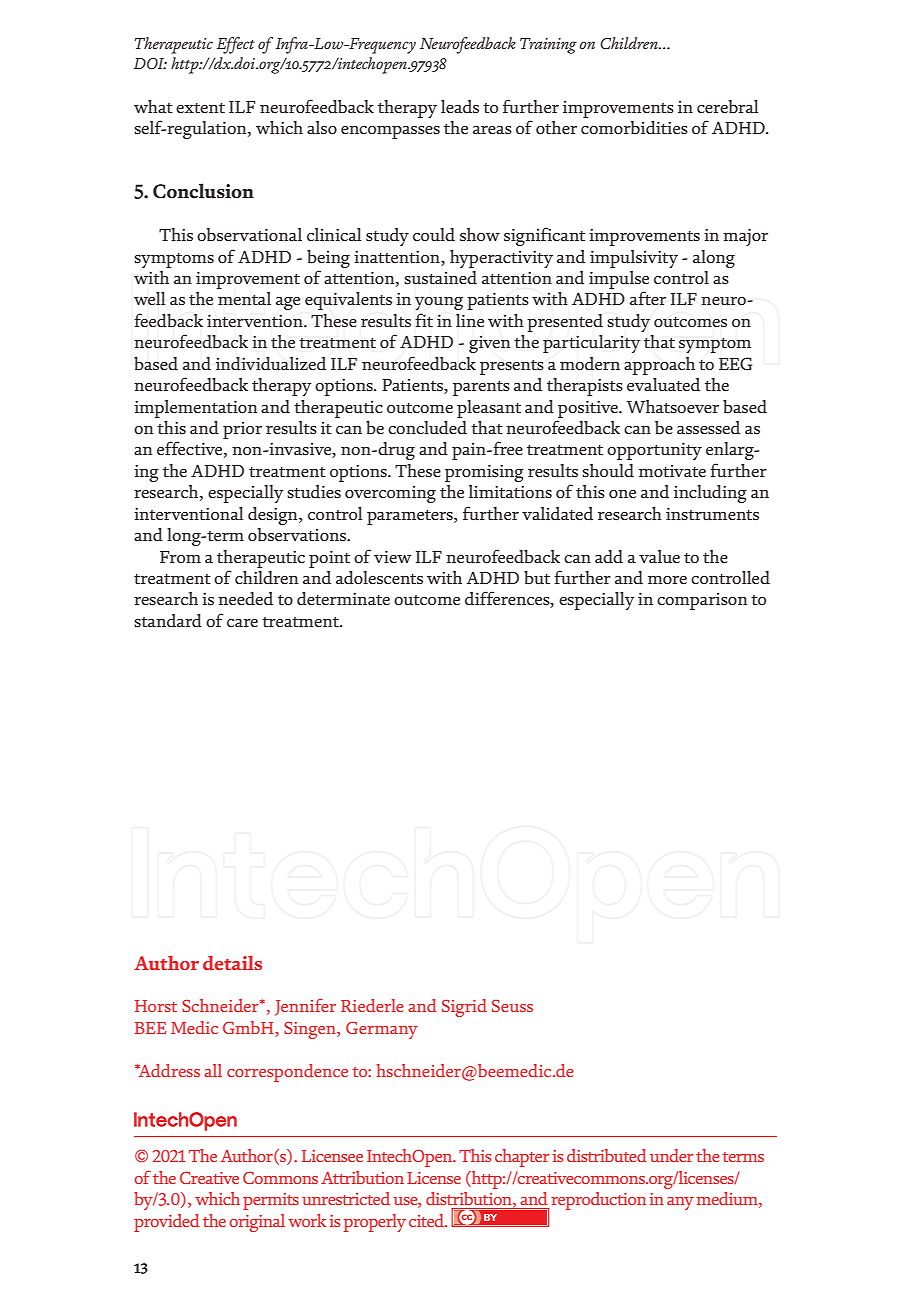  I want to click on cerebral, so click(727, 107).
